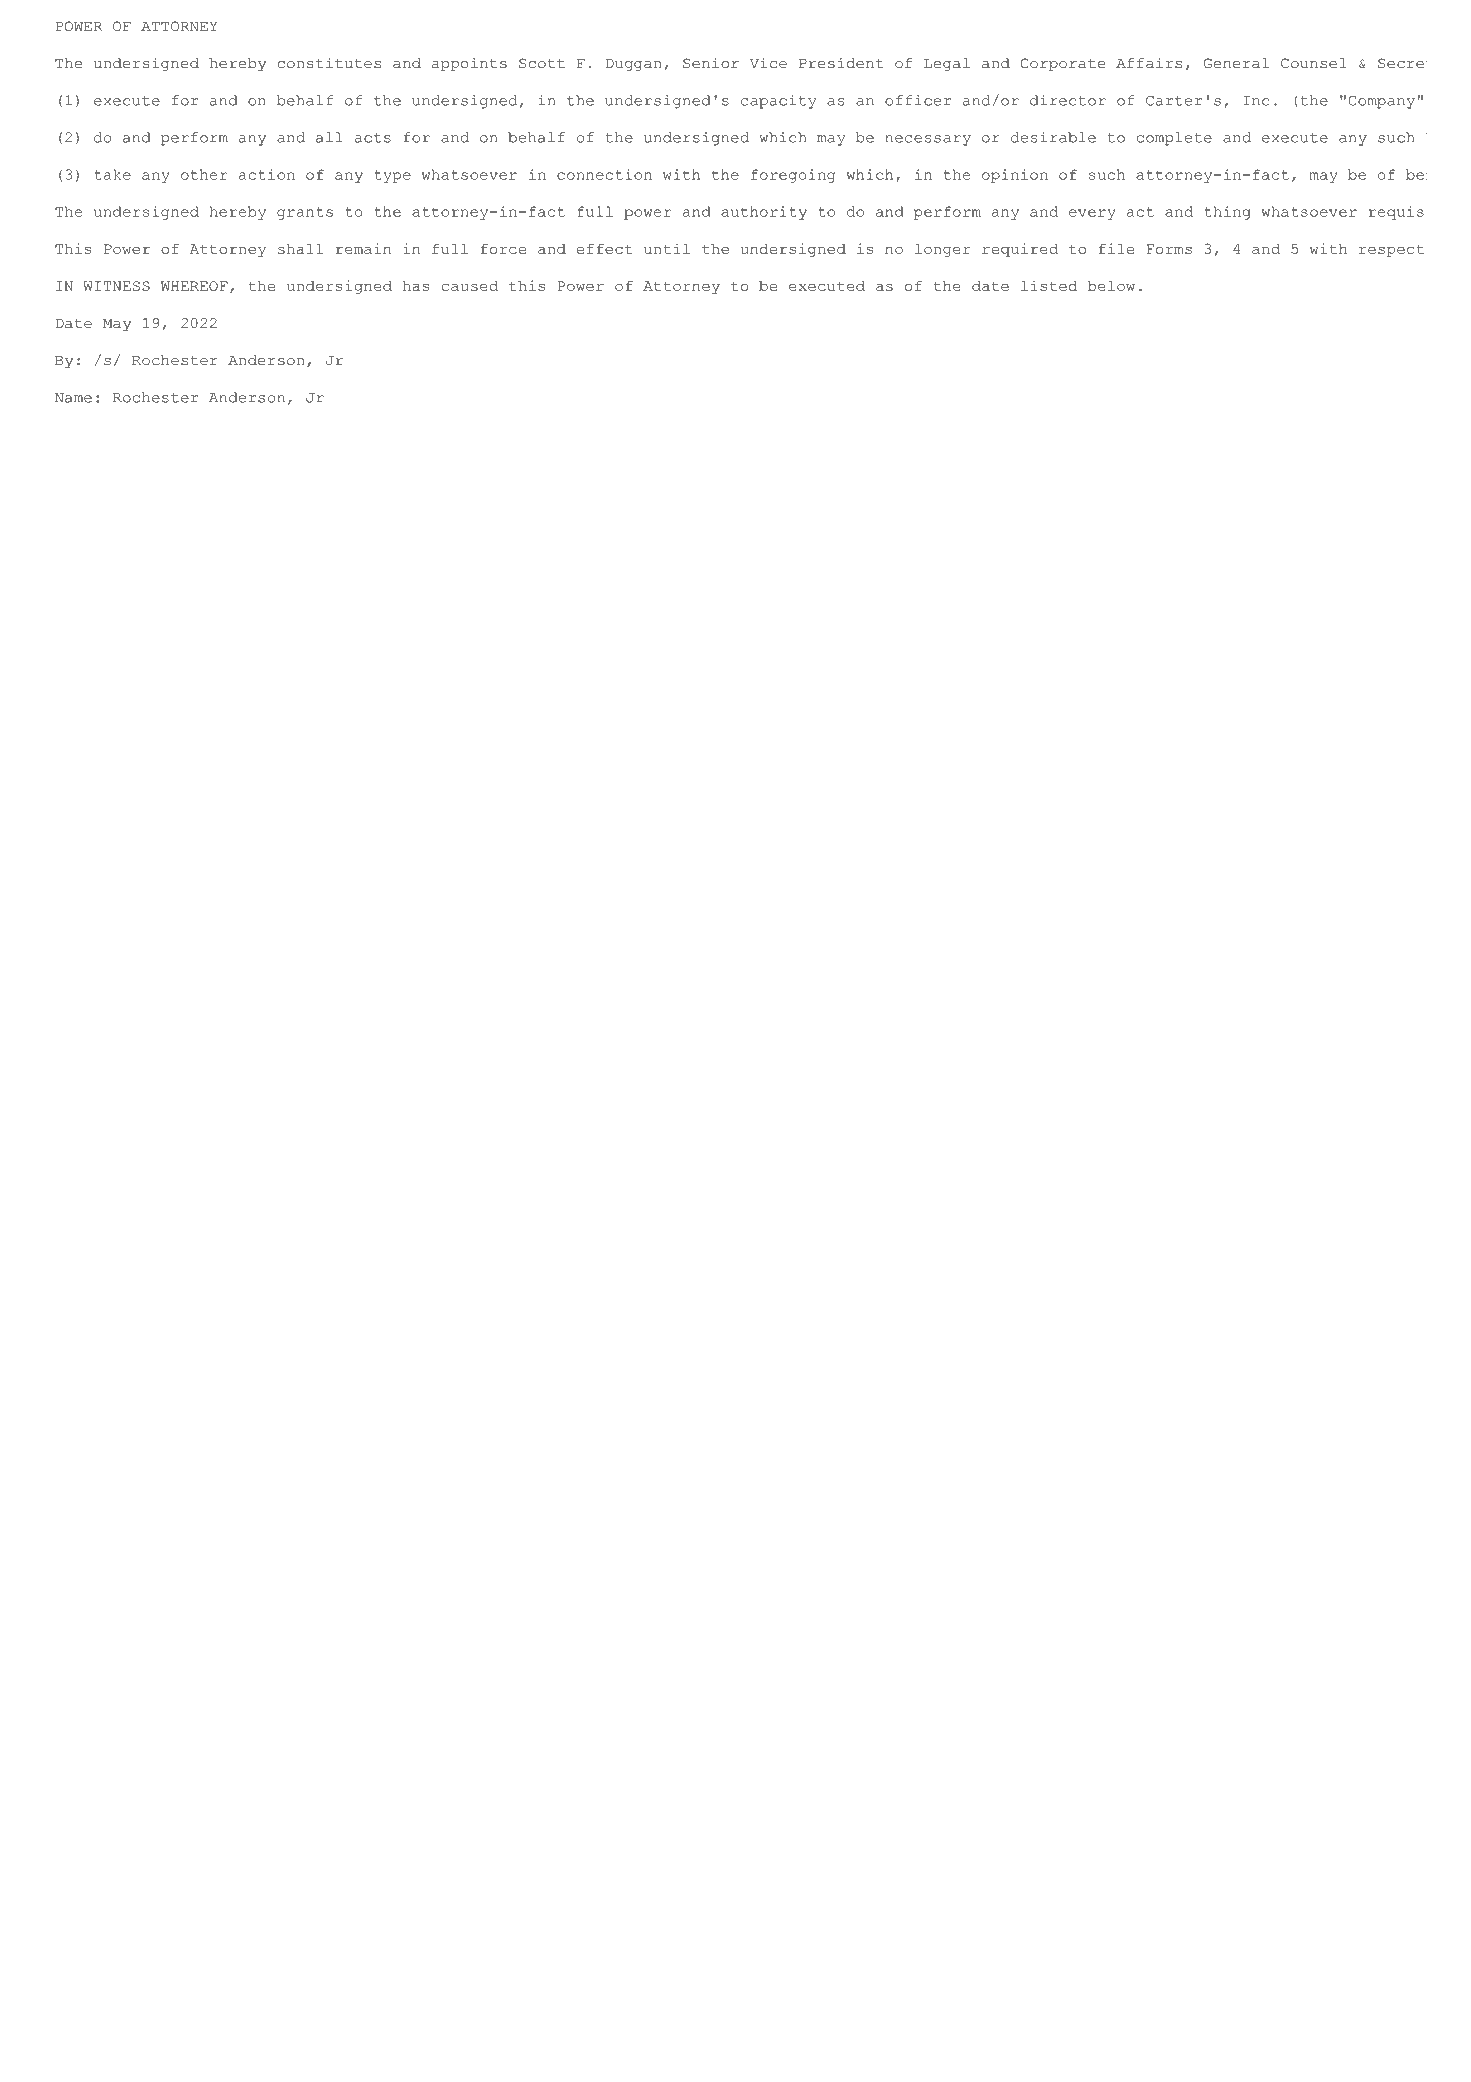 The image size is (1471, 2082). What do you see at coordinates (194, 286) in the screenshot?
I see `WHEREOF` at bounding box center [194, 286].
